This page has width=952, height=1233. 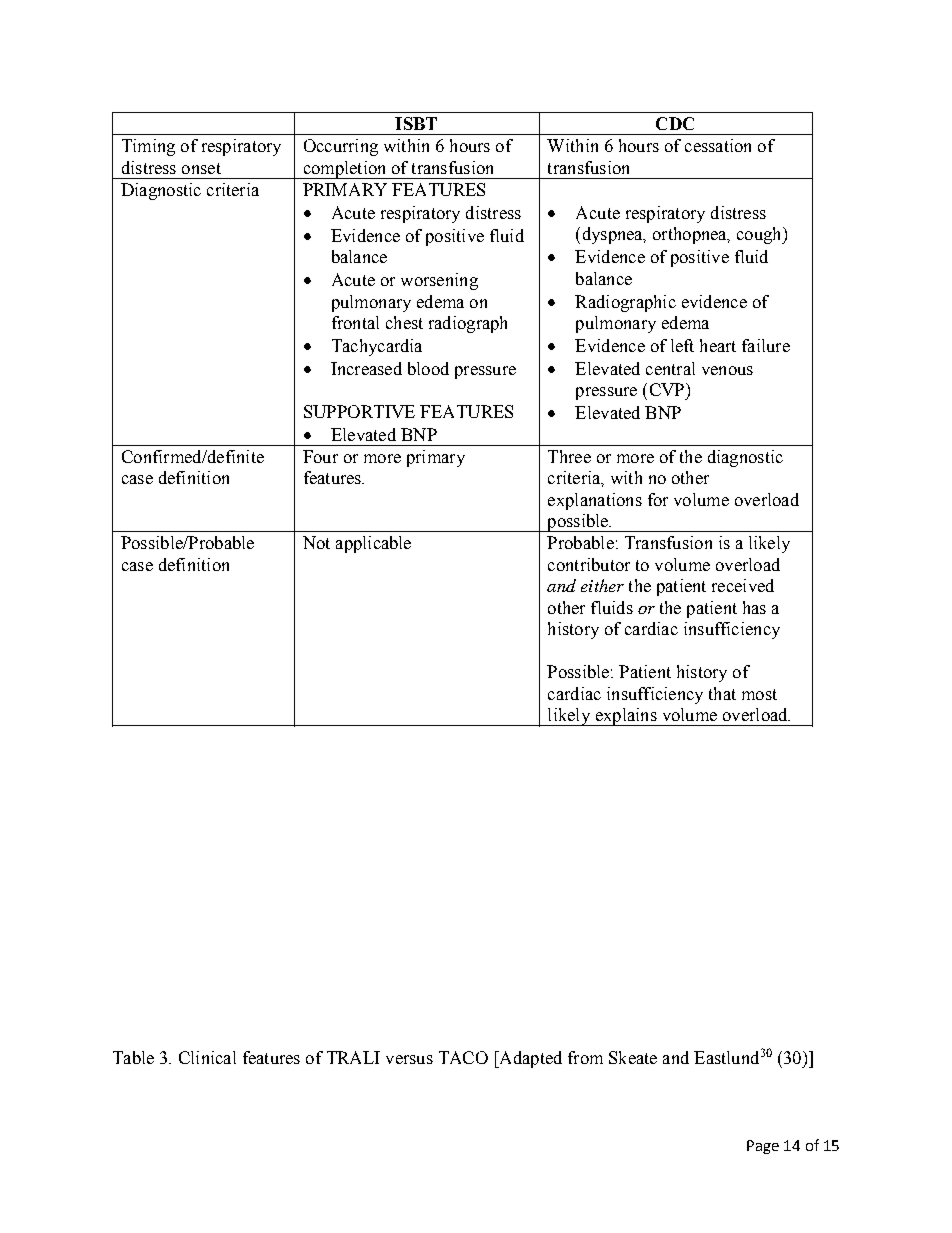 I want to click on CVP, so click(x=668, y=389).
